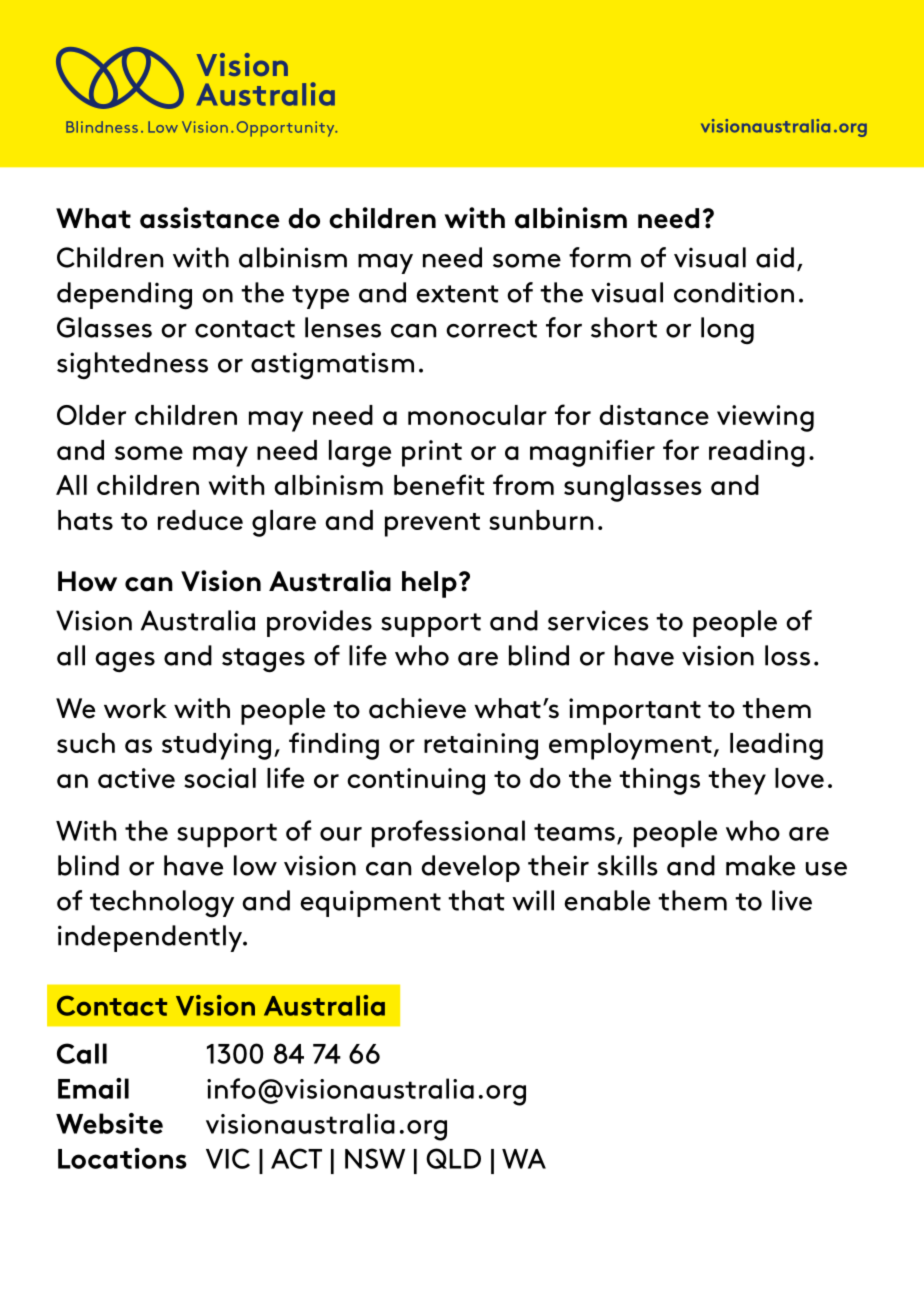  What do you see at coordinates (775, 257) in the screenshot?
I see `aid` at bounding box center [775, 257].
